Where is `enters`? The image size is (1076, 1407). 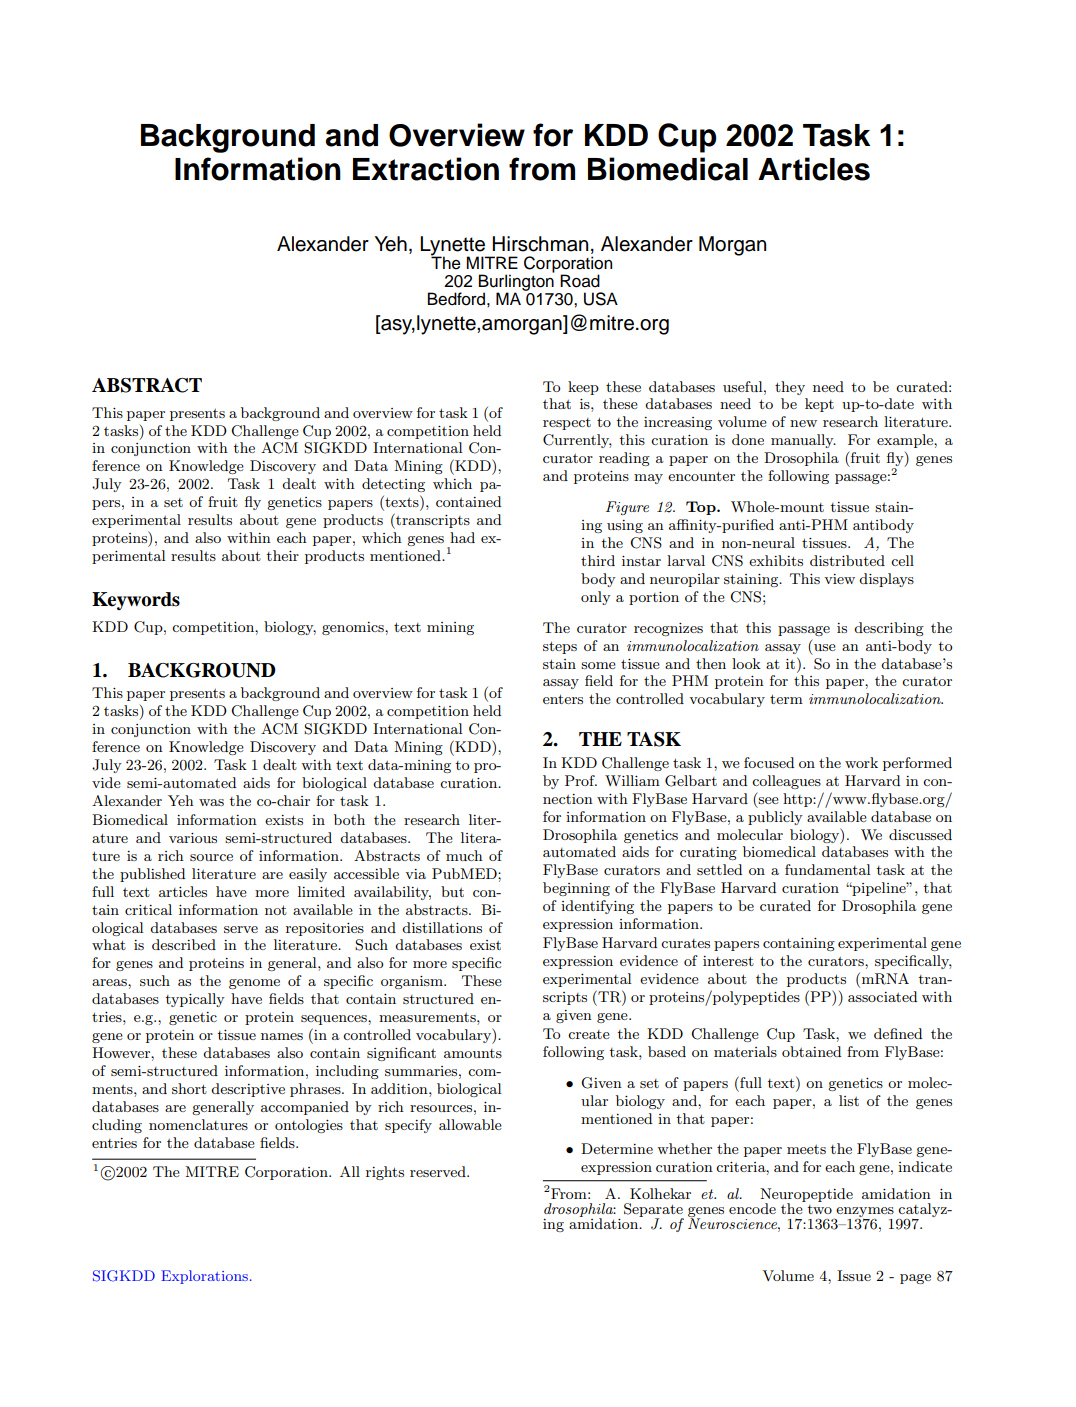 enters is located at coordinates (563, 699).
